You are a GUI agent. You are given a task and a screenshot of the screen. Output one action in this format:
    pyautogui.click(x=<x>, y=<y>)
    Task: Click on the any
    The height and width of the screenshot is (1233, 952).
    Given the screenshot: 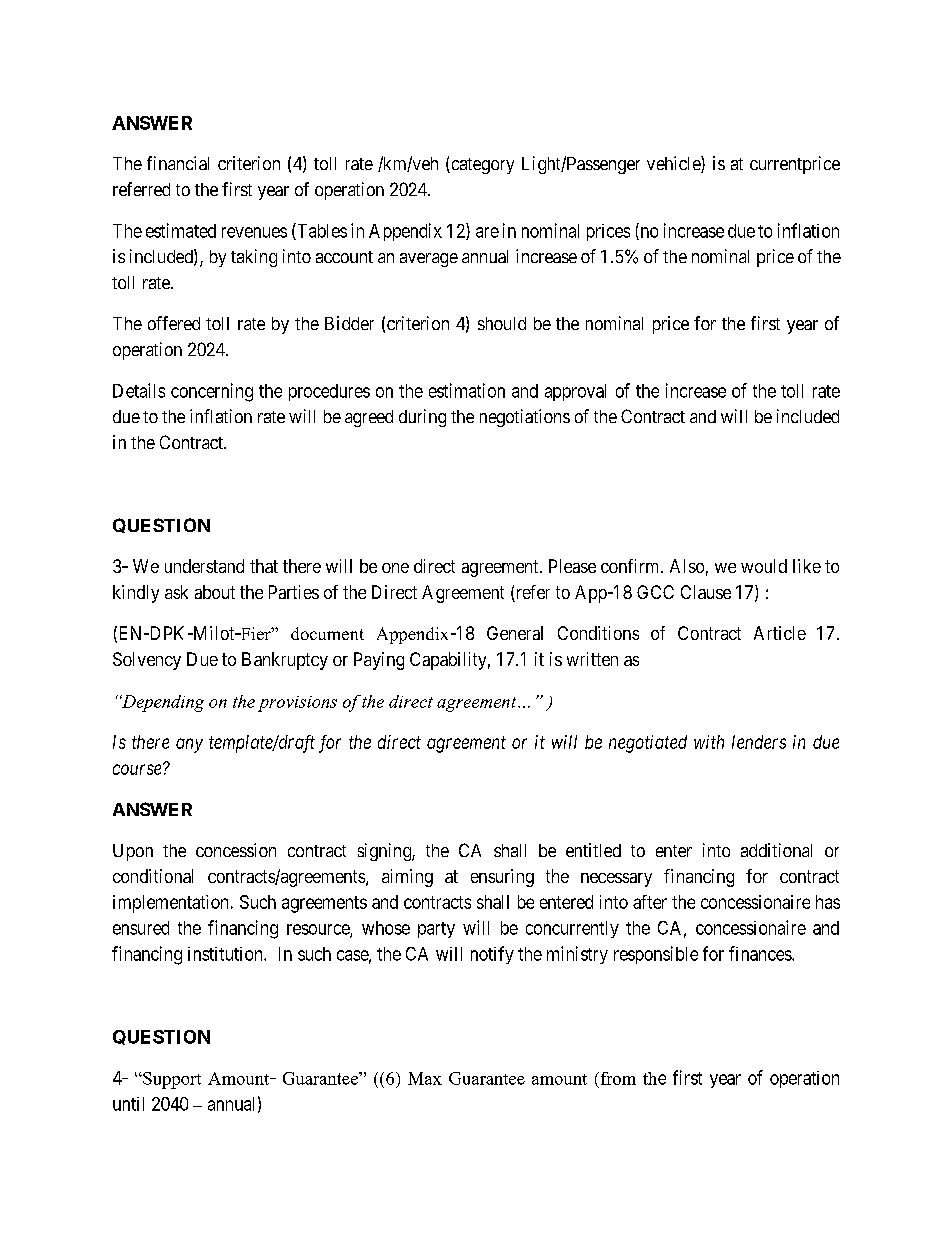 What is the action you would take?
    pyautogui.click(x=189, y=745)
